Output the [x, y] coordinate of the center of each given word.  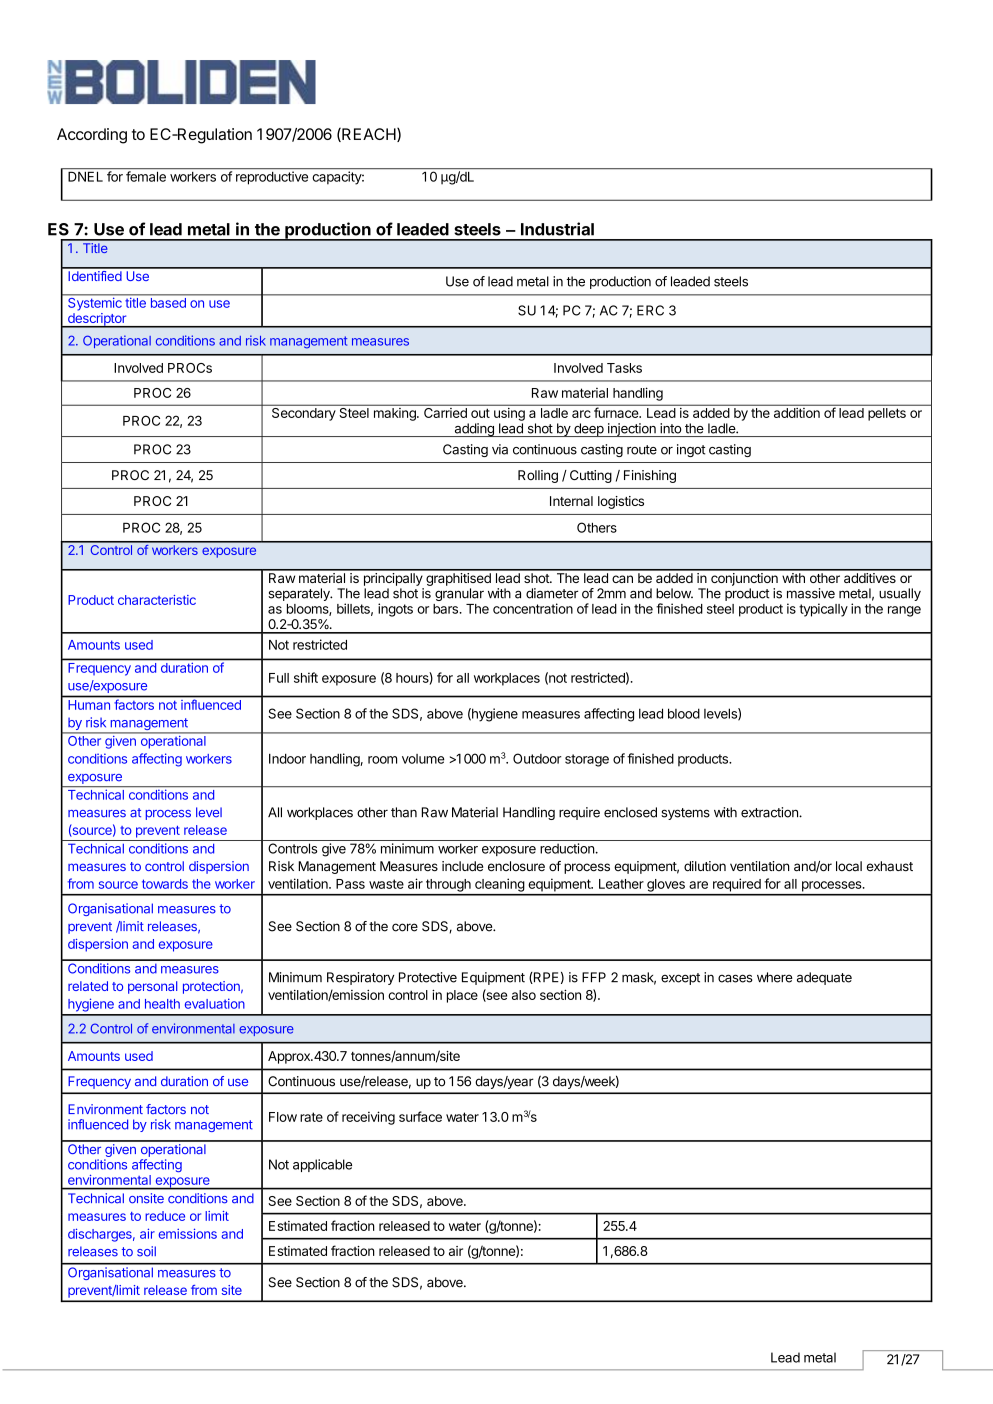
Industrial [557, 229]
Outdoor [537, 758]
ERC [650, 310]
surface [420, 1116]
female [146, 176]
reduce [165, 1216]
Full [279, 678]
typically [823, 610]
